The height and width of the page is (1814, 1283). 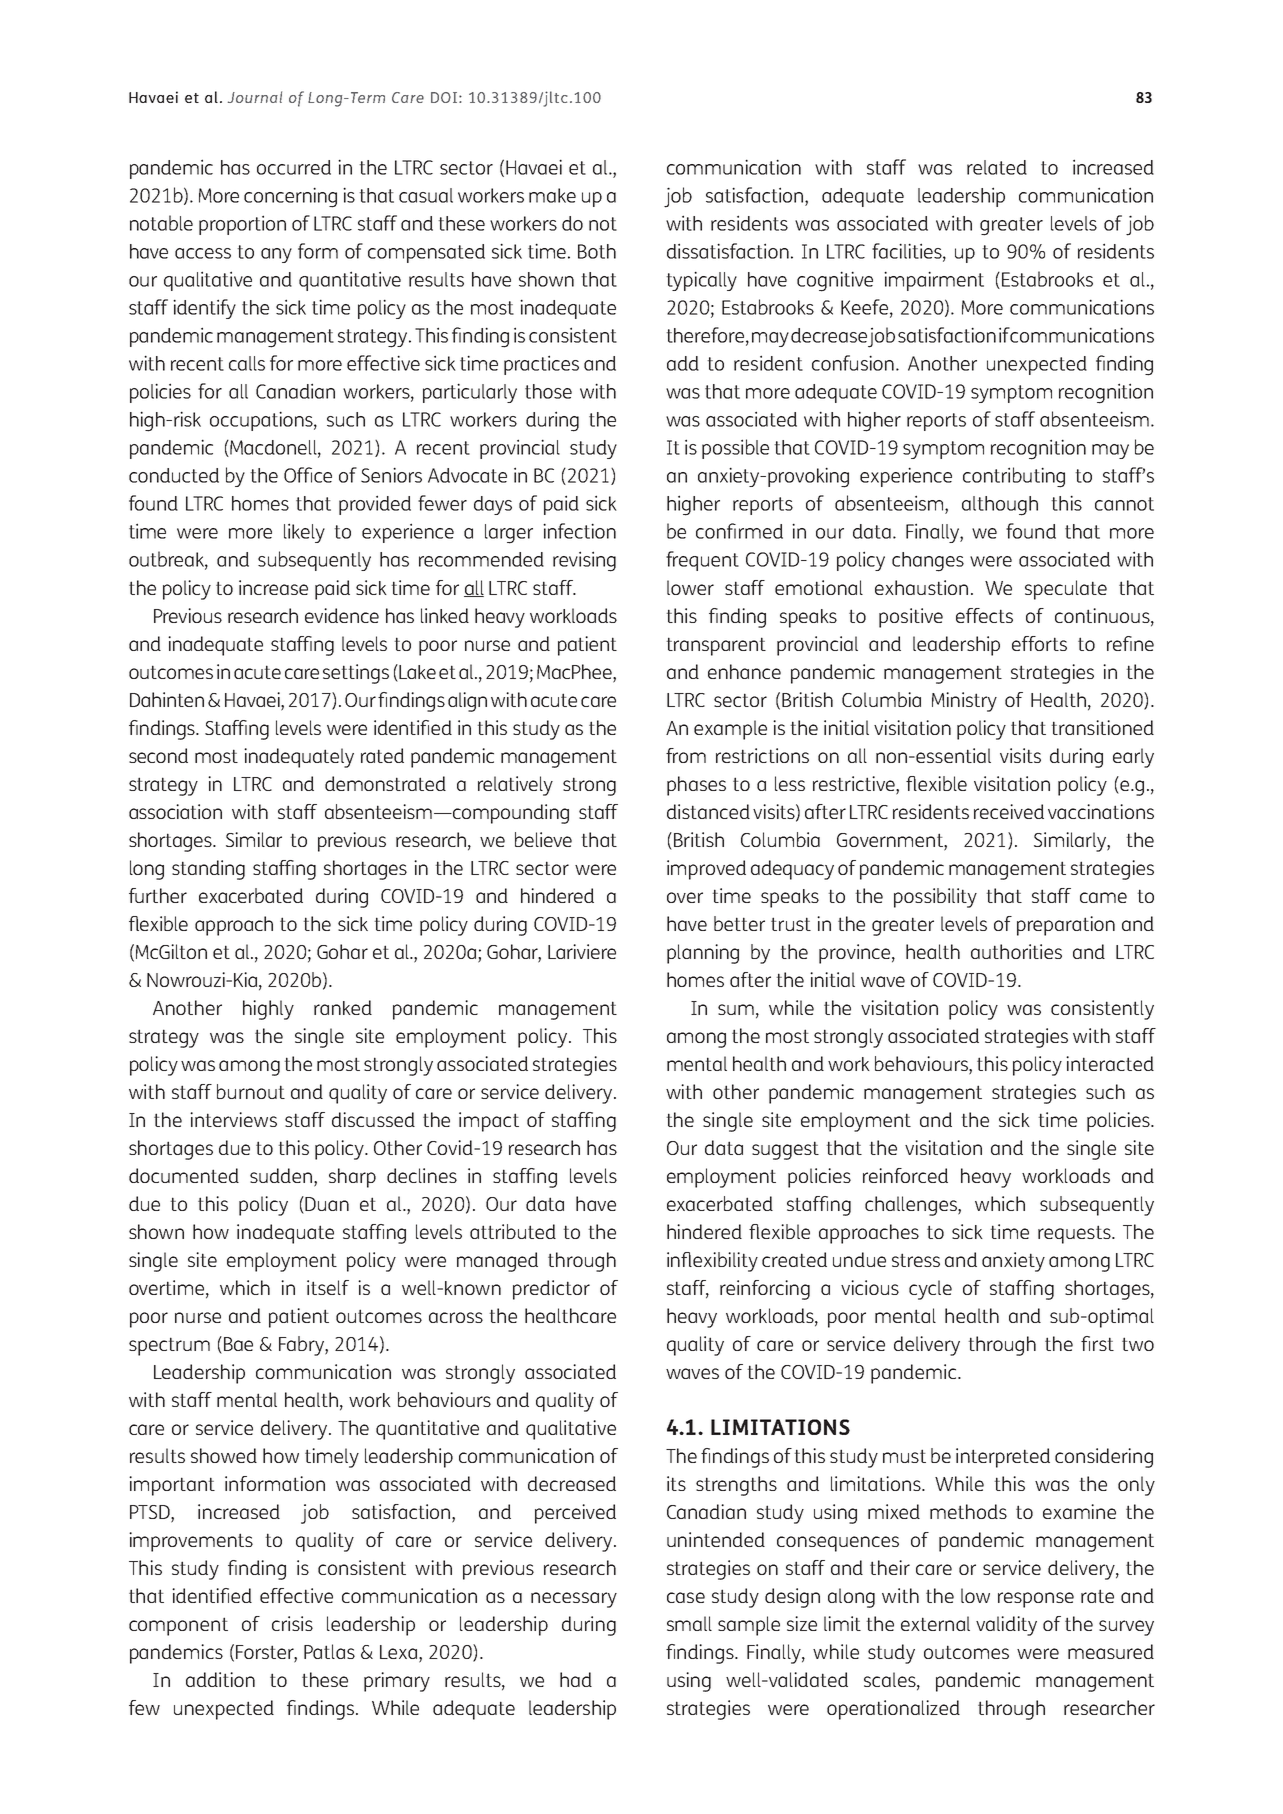 What do you see at coordinates (1006, 1626) in the page?
I see `validity` at bounding box center [1006, 1626].
